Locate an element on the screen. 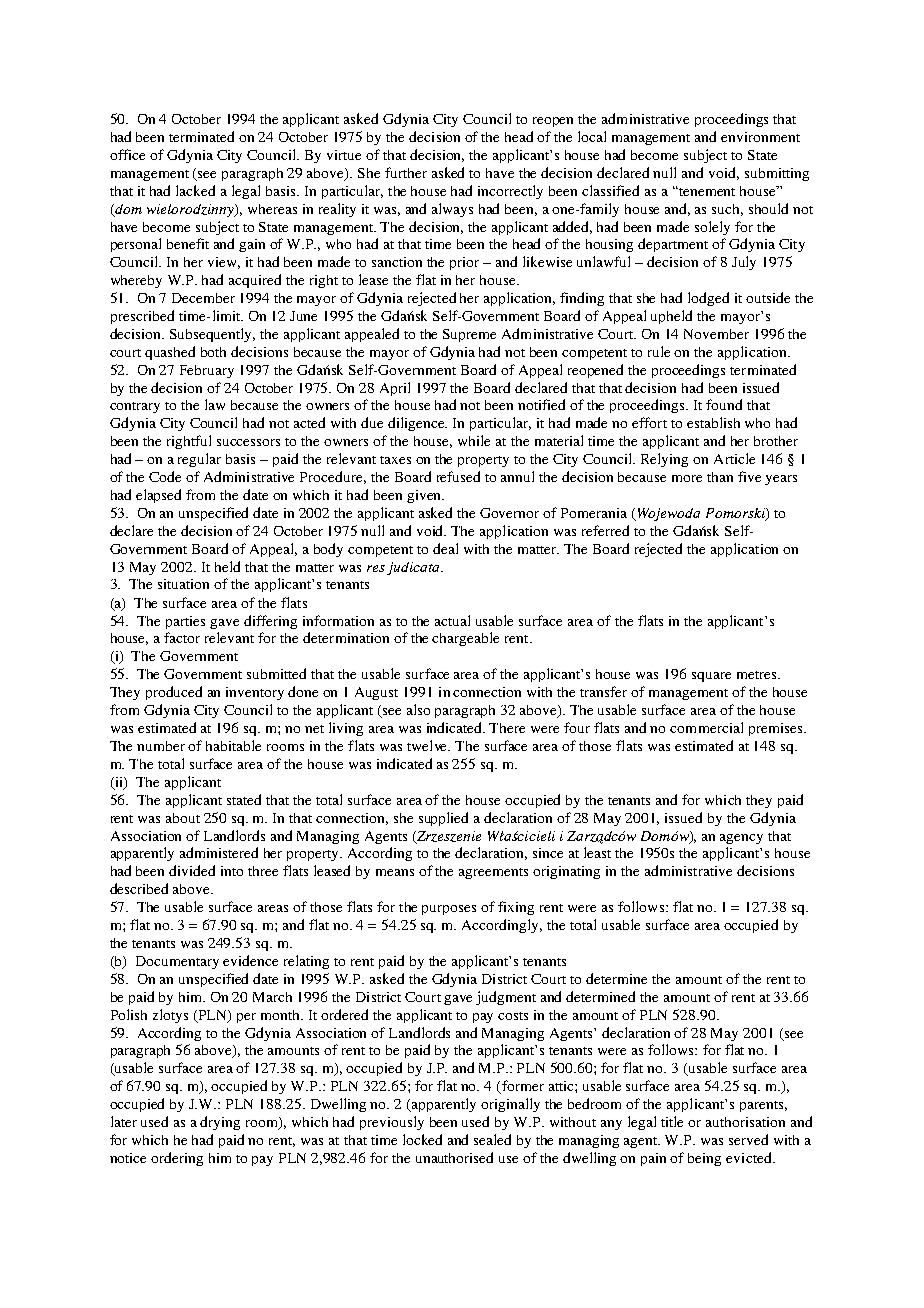  tenement is located at coordinates (706, 192).
